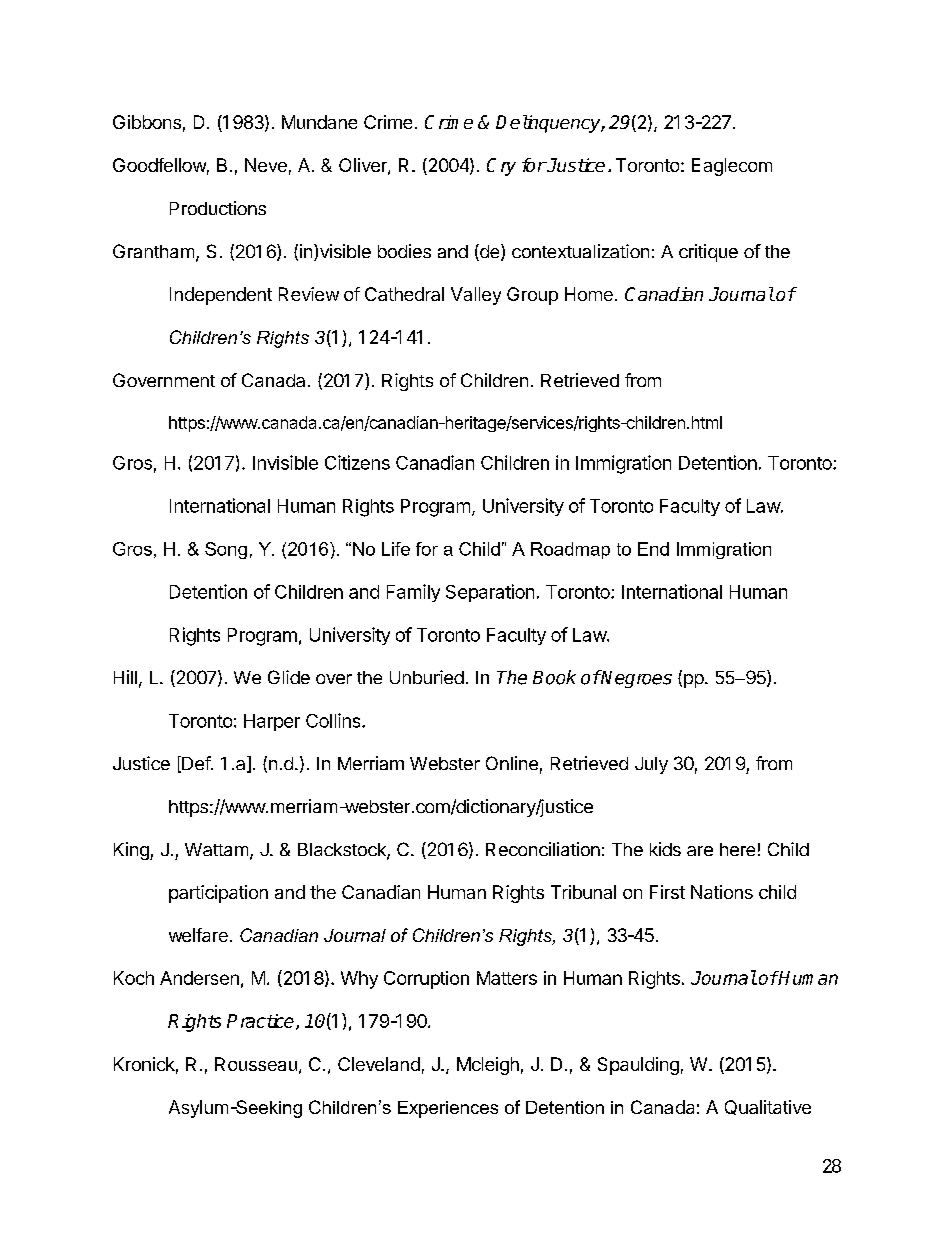 Image resolution: width=952 pixels, height=1233 pixels. Describe the element at coordinates (221, 296) in the image. I see `Independent` at that location.
